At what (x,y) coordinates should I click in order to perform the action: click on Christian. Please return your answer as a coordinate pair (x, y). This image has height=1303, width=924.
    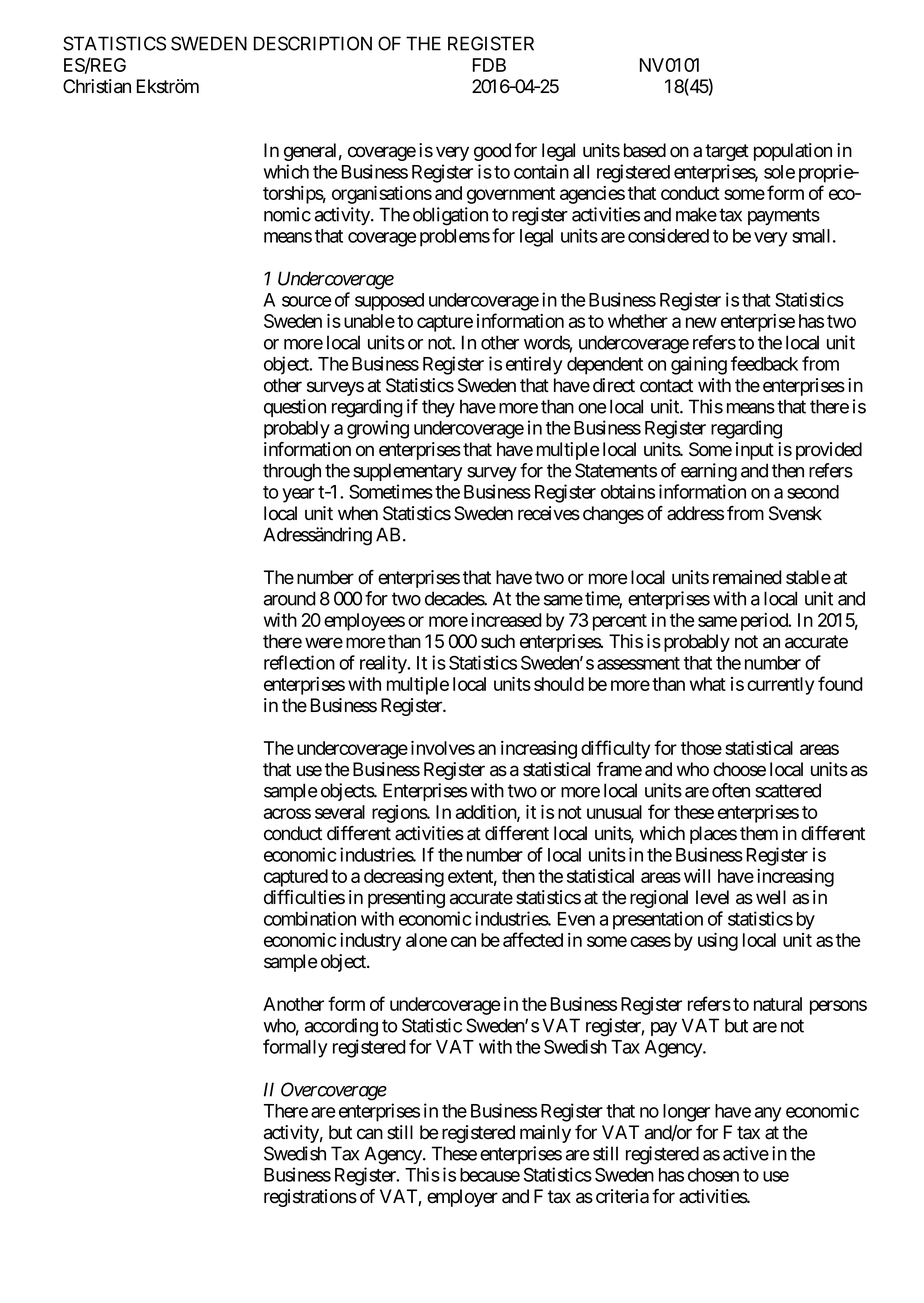
    Looking at the image, I should click on (97, 86).
